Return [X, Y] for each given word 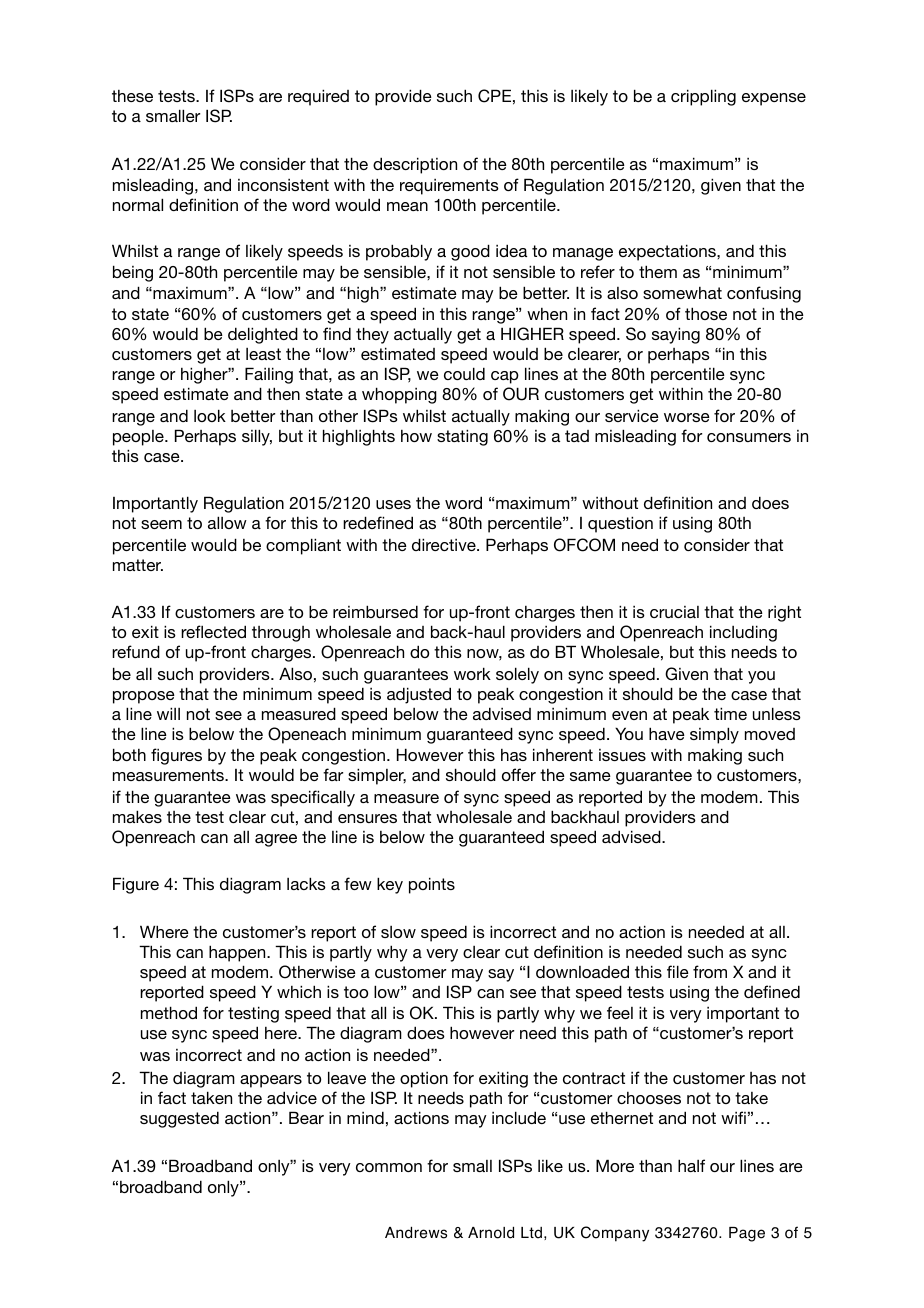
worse [687, 417]
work [472, 673]
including [743, 633]
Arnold [491, 1233]
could [464, 373]
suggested [179, 1119]
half [691, 1165]
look [210, 415]
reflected [213, 631]
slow [398, 932]
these [132, 96]
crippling [703, 97]
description [415, 165]
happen [238, 953]
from [710, 971]
